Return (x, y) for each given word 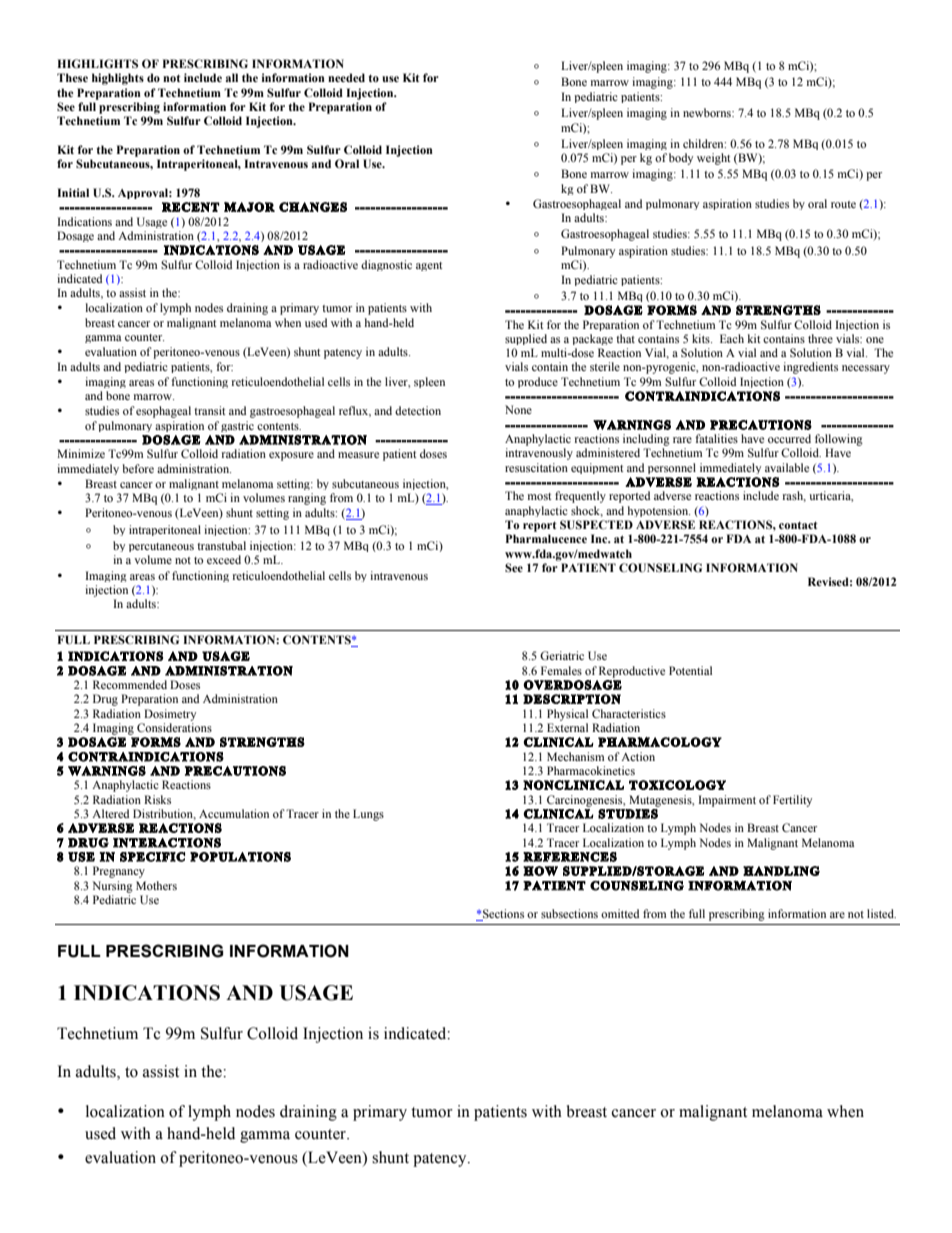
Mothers (156, 885)
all (232, 77)
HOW (540, 871)
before (138, 468)
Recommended (130, 684)
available (787, 467)
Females (561, 670)
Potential (690, 670)
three (820, 338)
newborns (708, 112)
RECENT (191, 207)
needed (346, 77)
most (540, 496)
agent (429, 266)
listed (881, 913)
